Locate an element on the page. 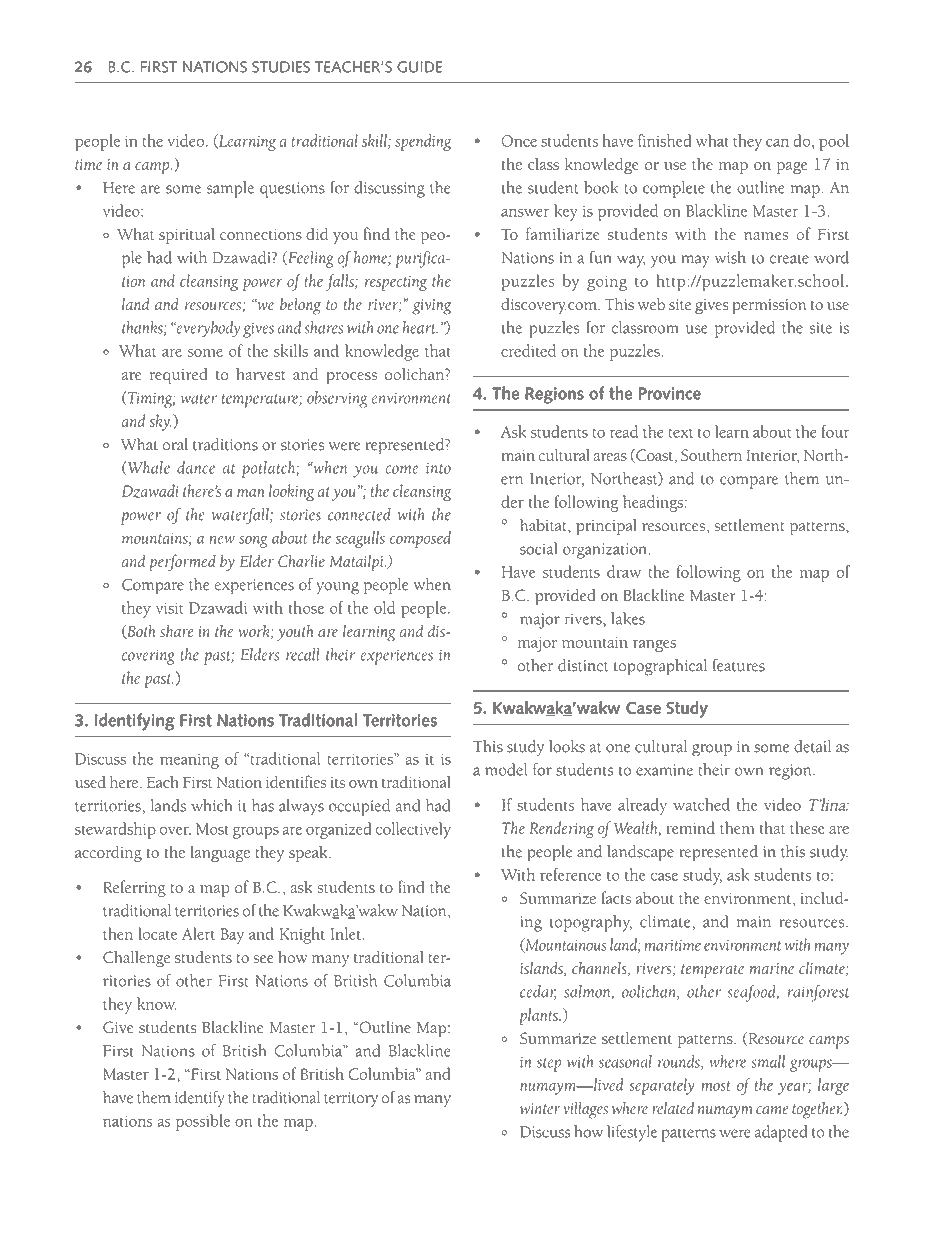  into is located at coordinates (438, 468).
